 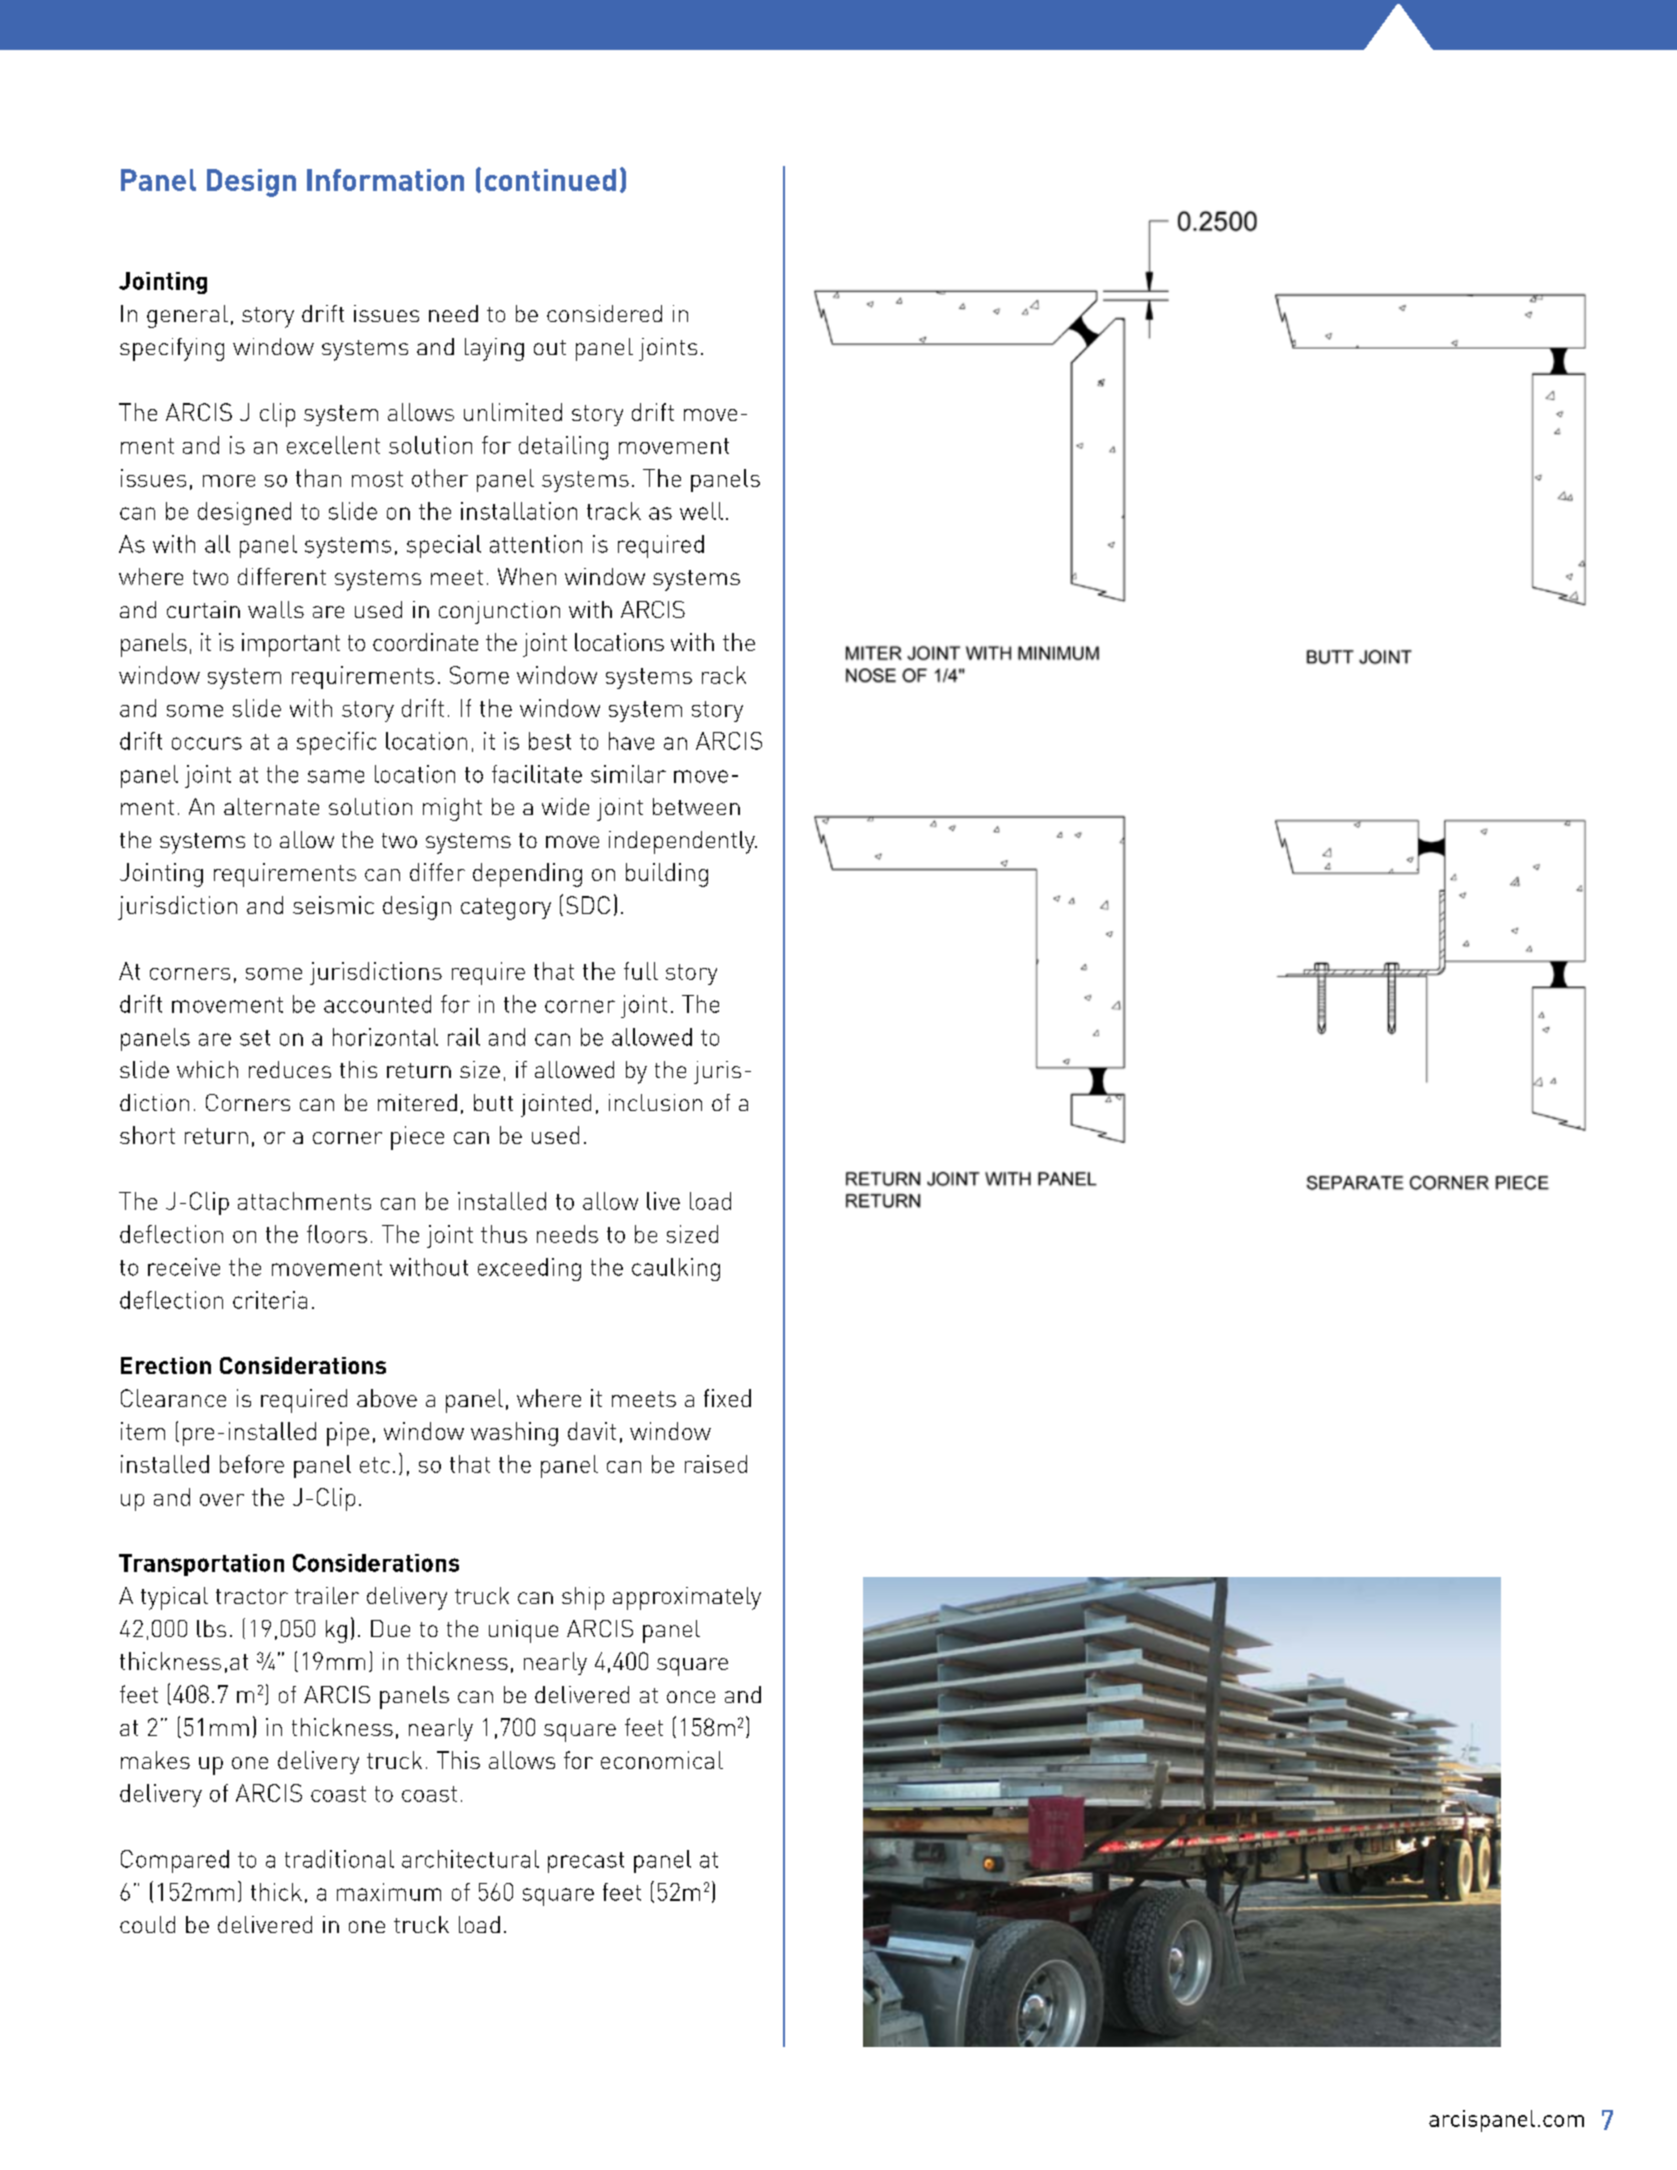 I want to click on general, so click(x=187, y=316).
